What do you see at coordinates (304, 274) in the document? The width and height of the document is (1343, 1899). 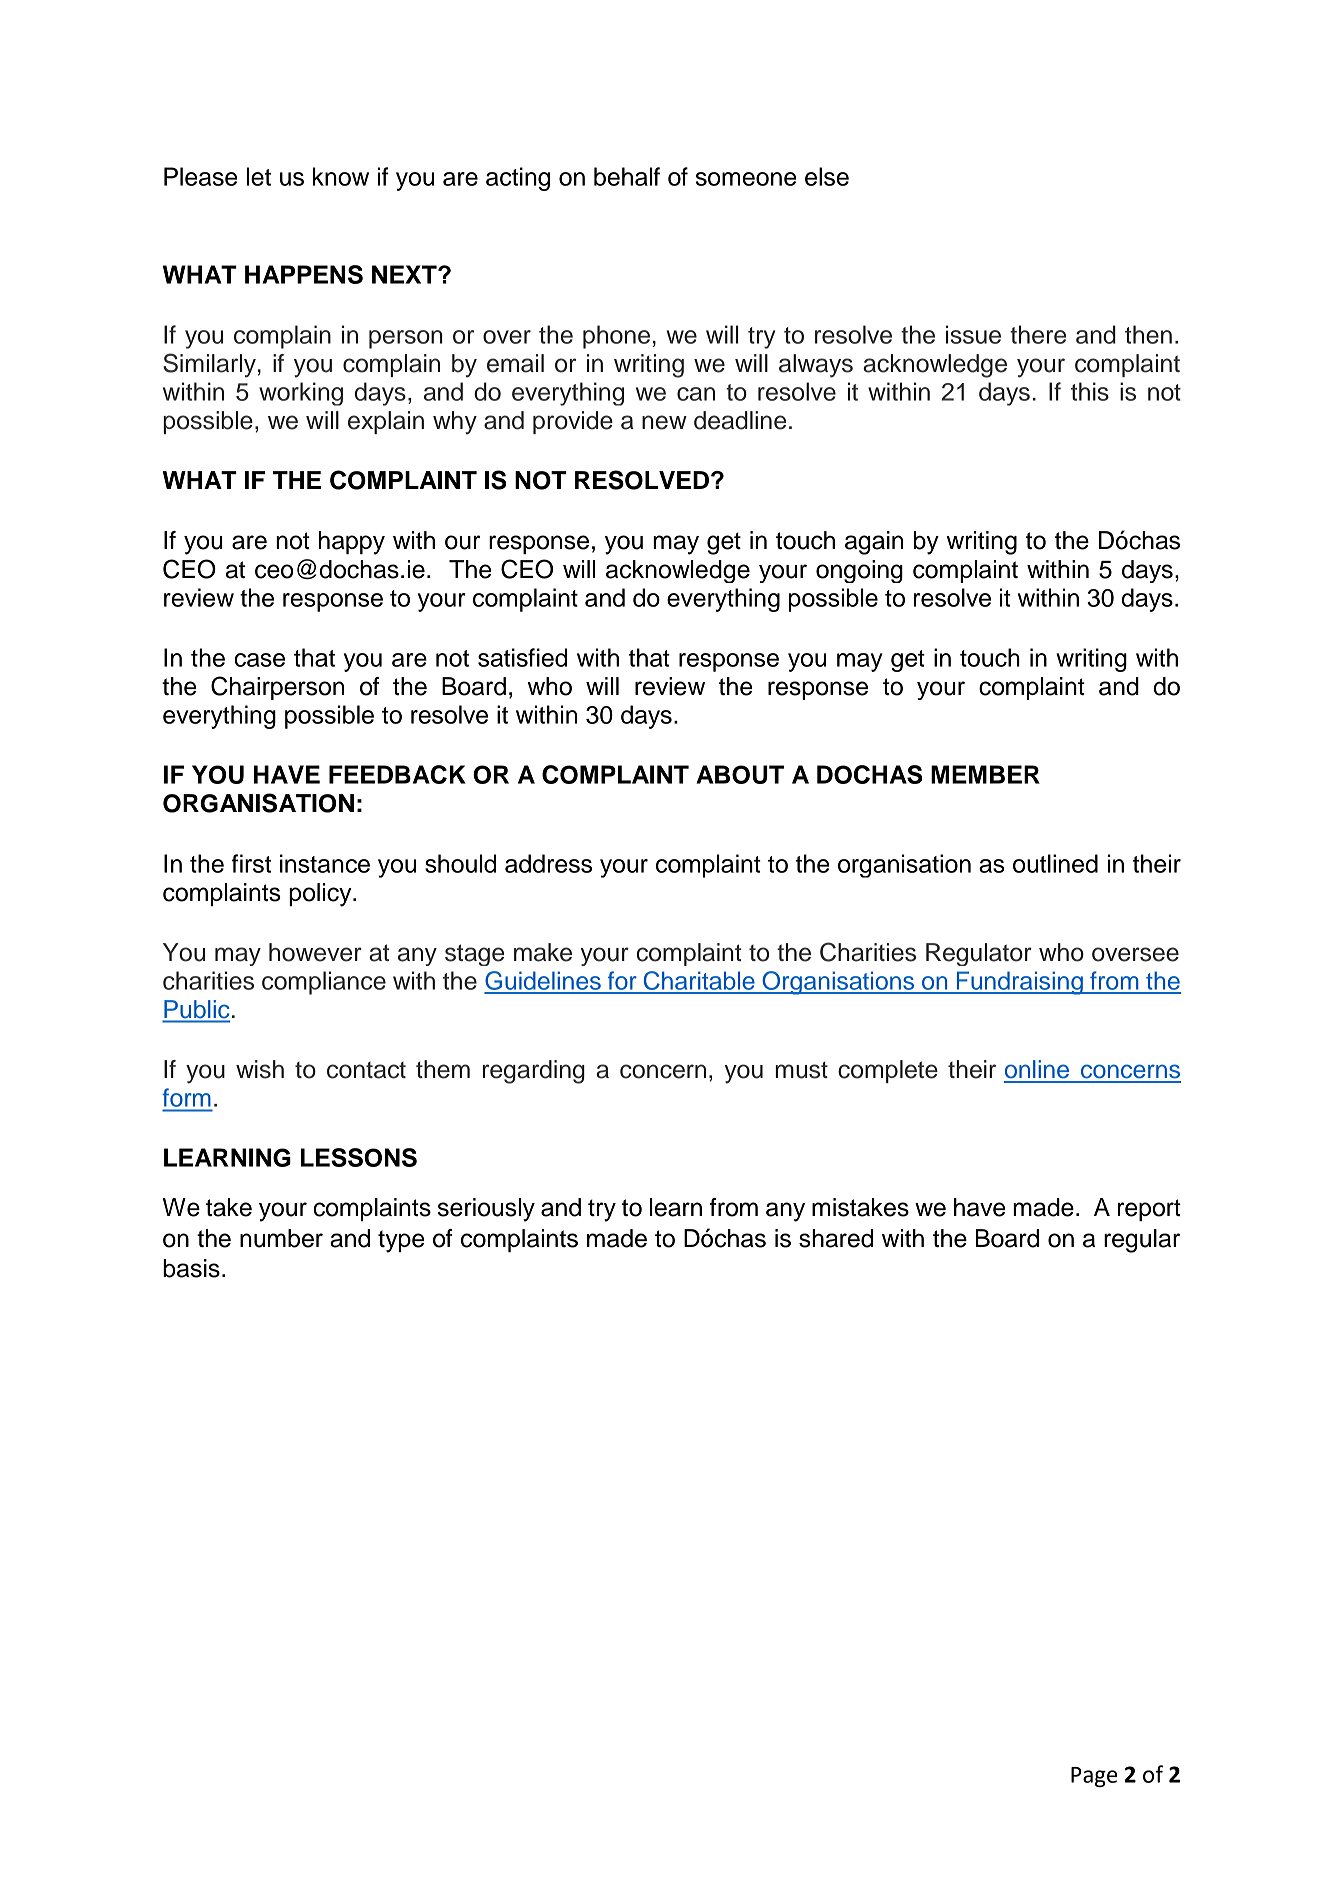 I see `HAPPENS` at bounding box center [304, 274].
